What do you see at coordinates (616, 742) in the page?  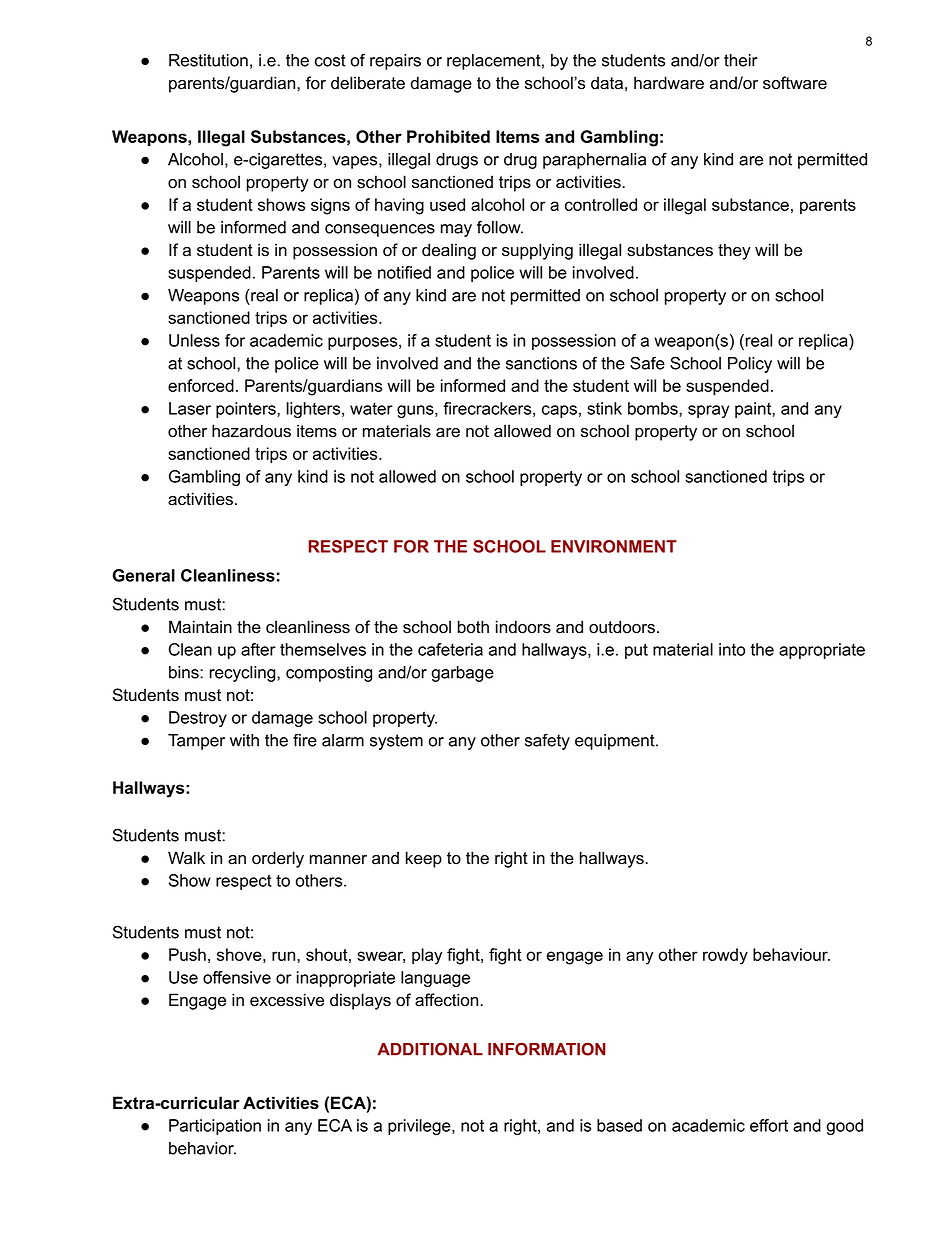 I see `equipment` at bounding box center [616, 742].
